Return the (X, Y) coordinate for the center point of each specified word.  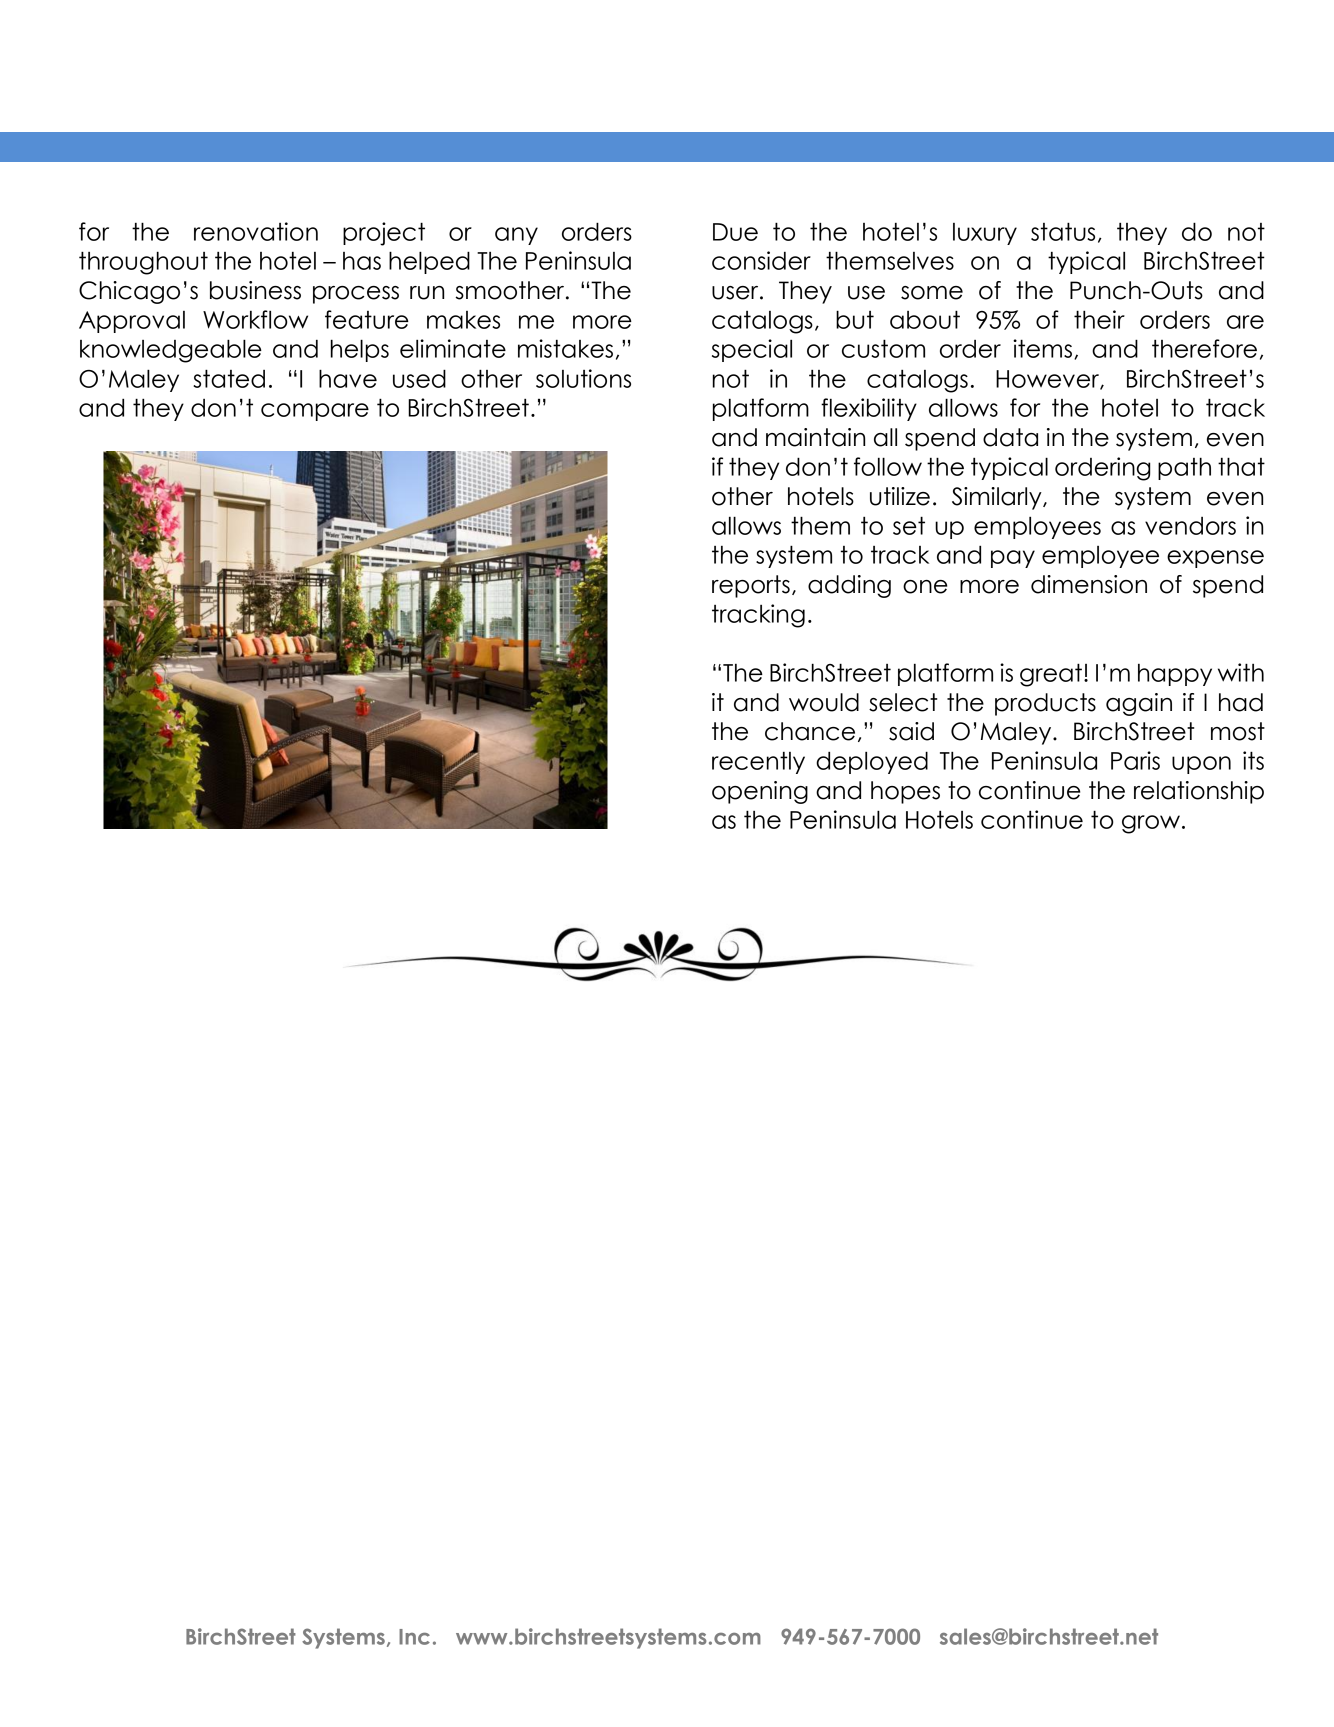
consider (761, 260)
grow (1152, 824)
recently (758, 763)
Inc (414, 1637)
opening (760, 792)
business (255, 290)
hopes (905, 792)
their (1099, 319)
